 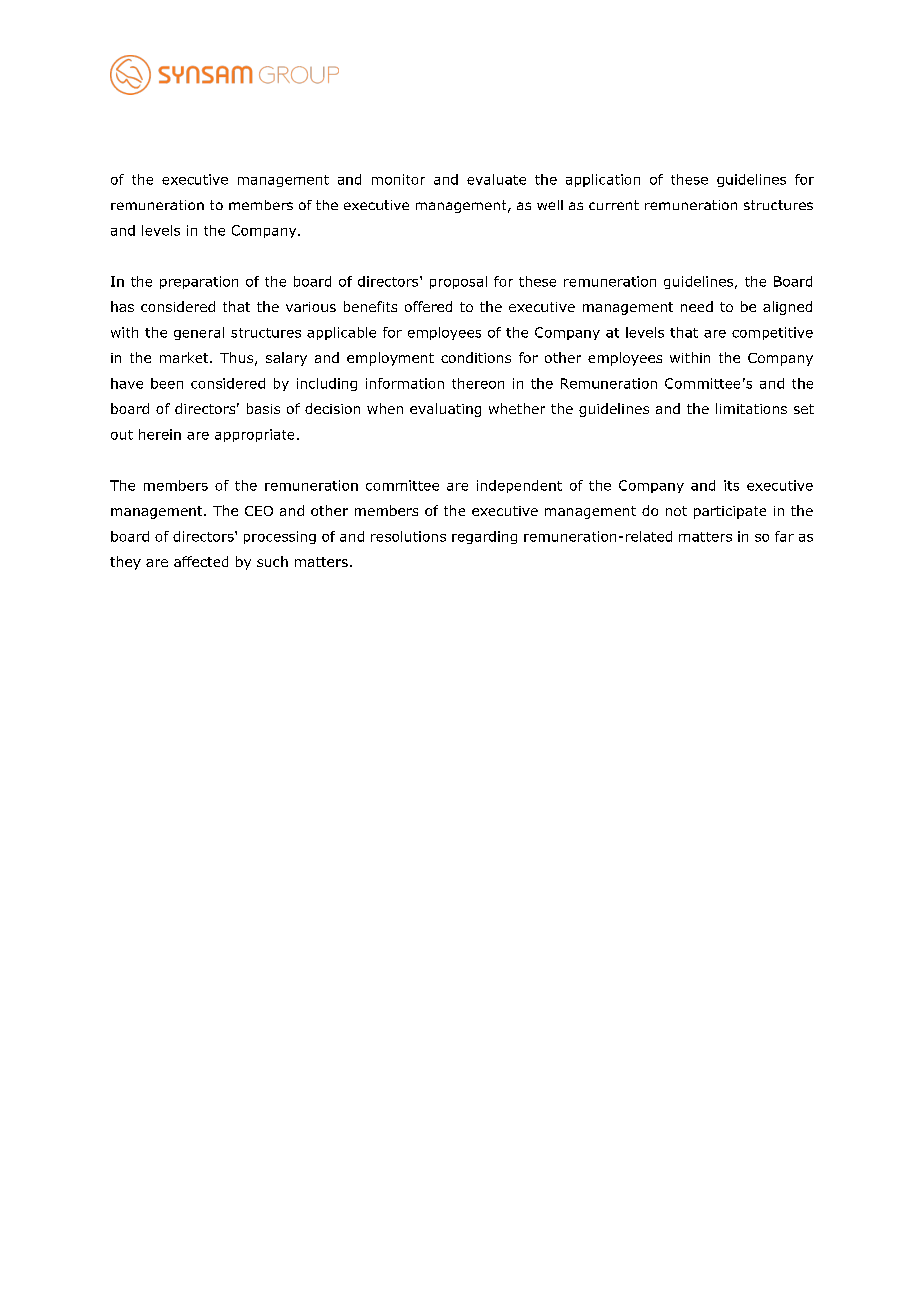 What do you see at coordinates (458, 282) in the document?
I see `proposal` at bounding box center [458, 282].
